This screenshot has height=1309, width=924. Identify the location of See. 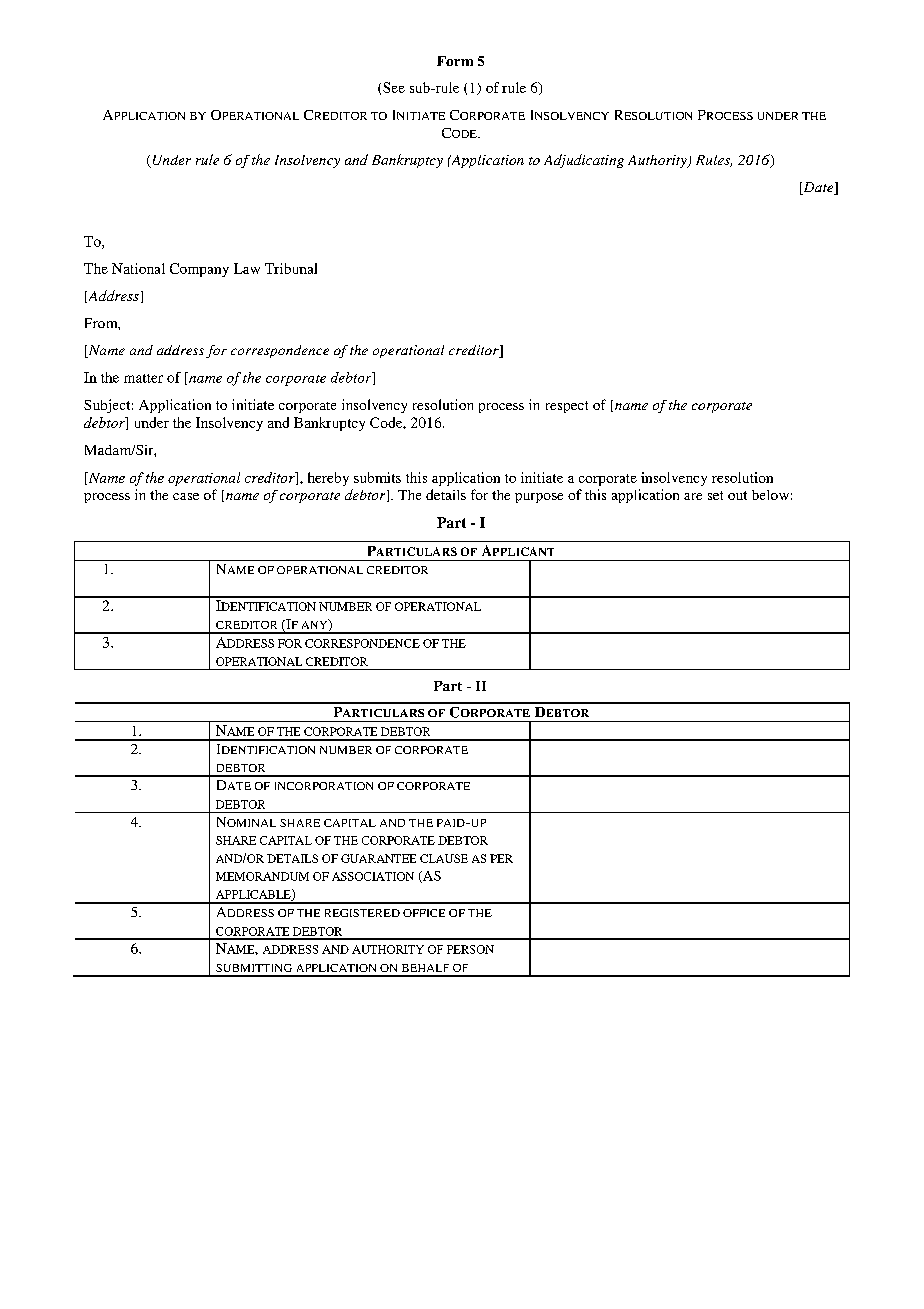
(394, 87).
